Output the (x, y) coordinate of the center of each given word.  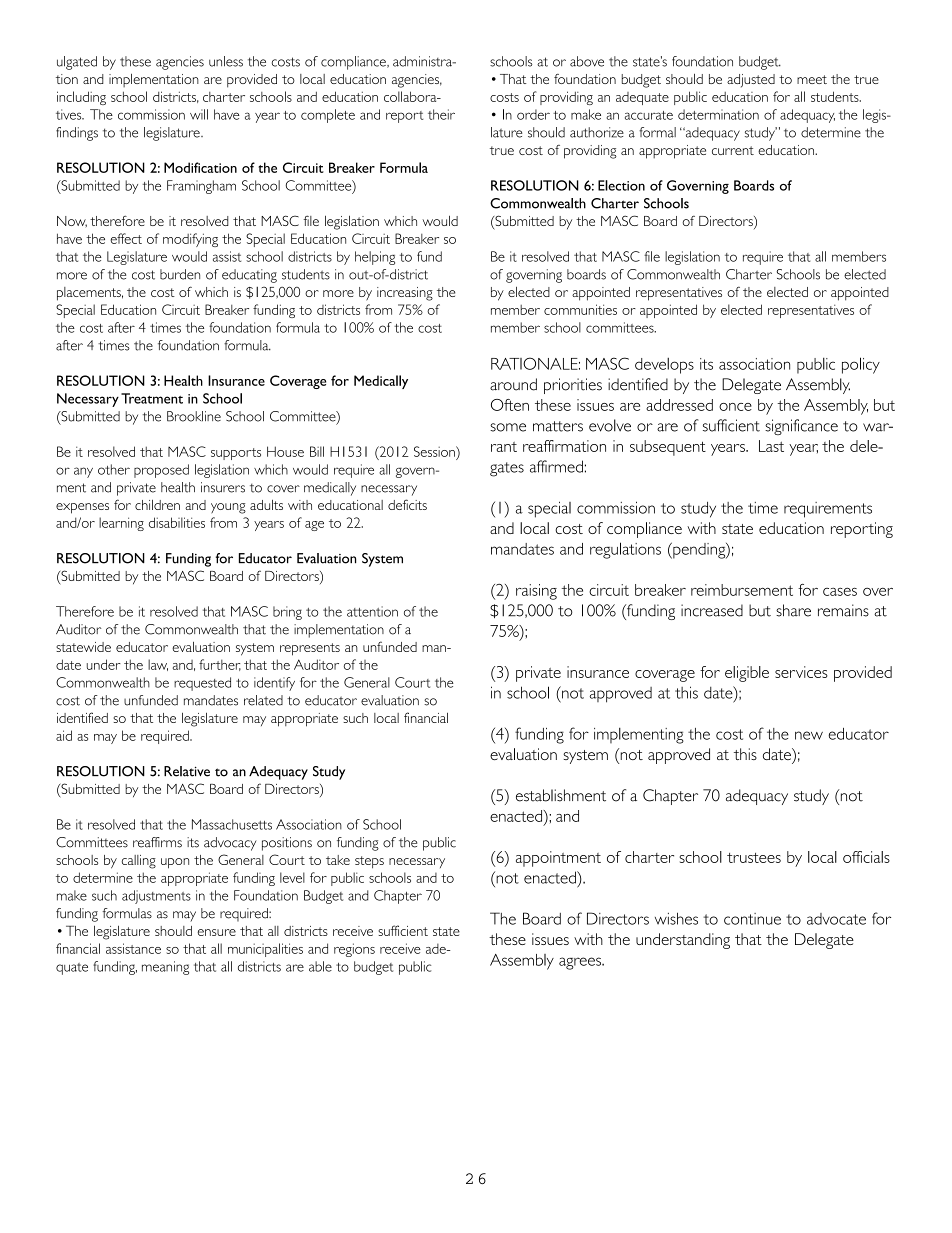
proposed (161, 471)
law (158, 665)
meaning (165, 968)
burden (180, 274)
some (508, 427)
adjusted (751, 81)
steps (369, 862)
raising (536, 592)
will (199, 114)
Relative (187, 771)
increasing (405, 294)
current (733, 150)
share (793, 610)
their (441, 114)
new (809, 735)
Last (771, 446)
